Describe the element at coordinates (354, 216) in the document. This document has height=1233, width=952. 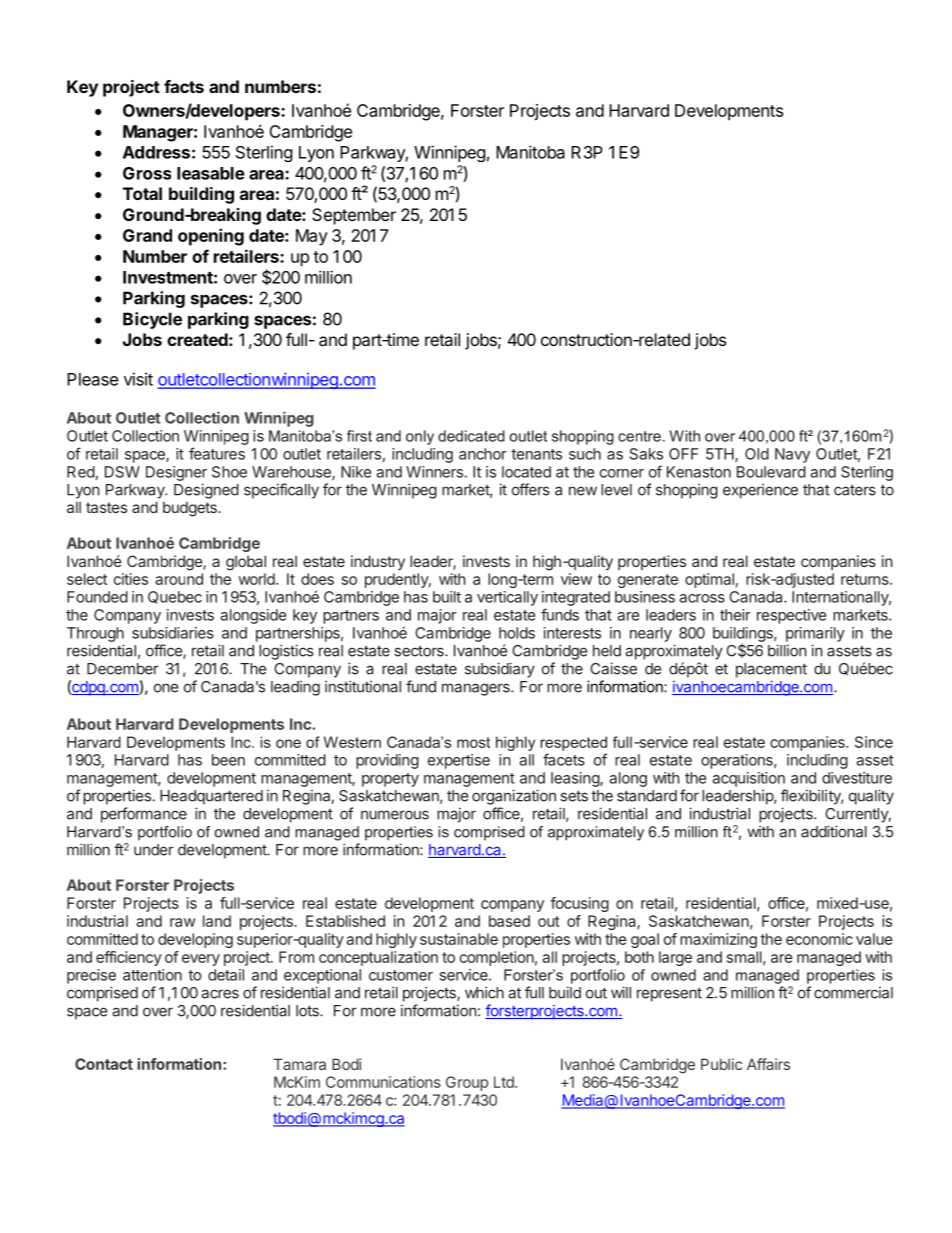
I see `September` at that location.
